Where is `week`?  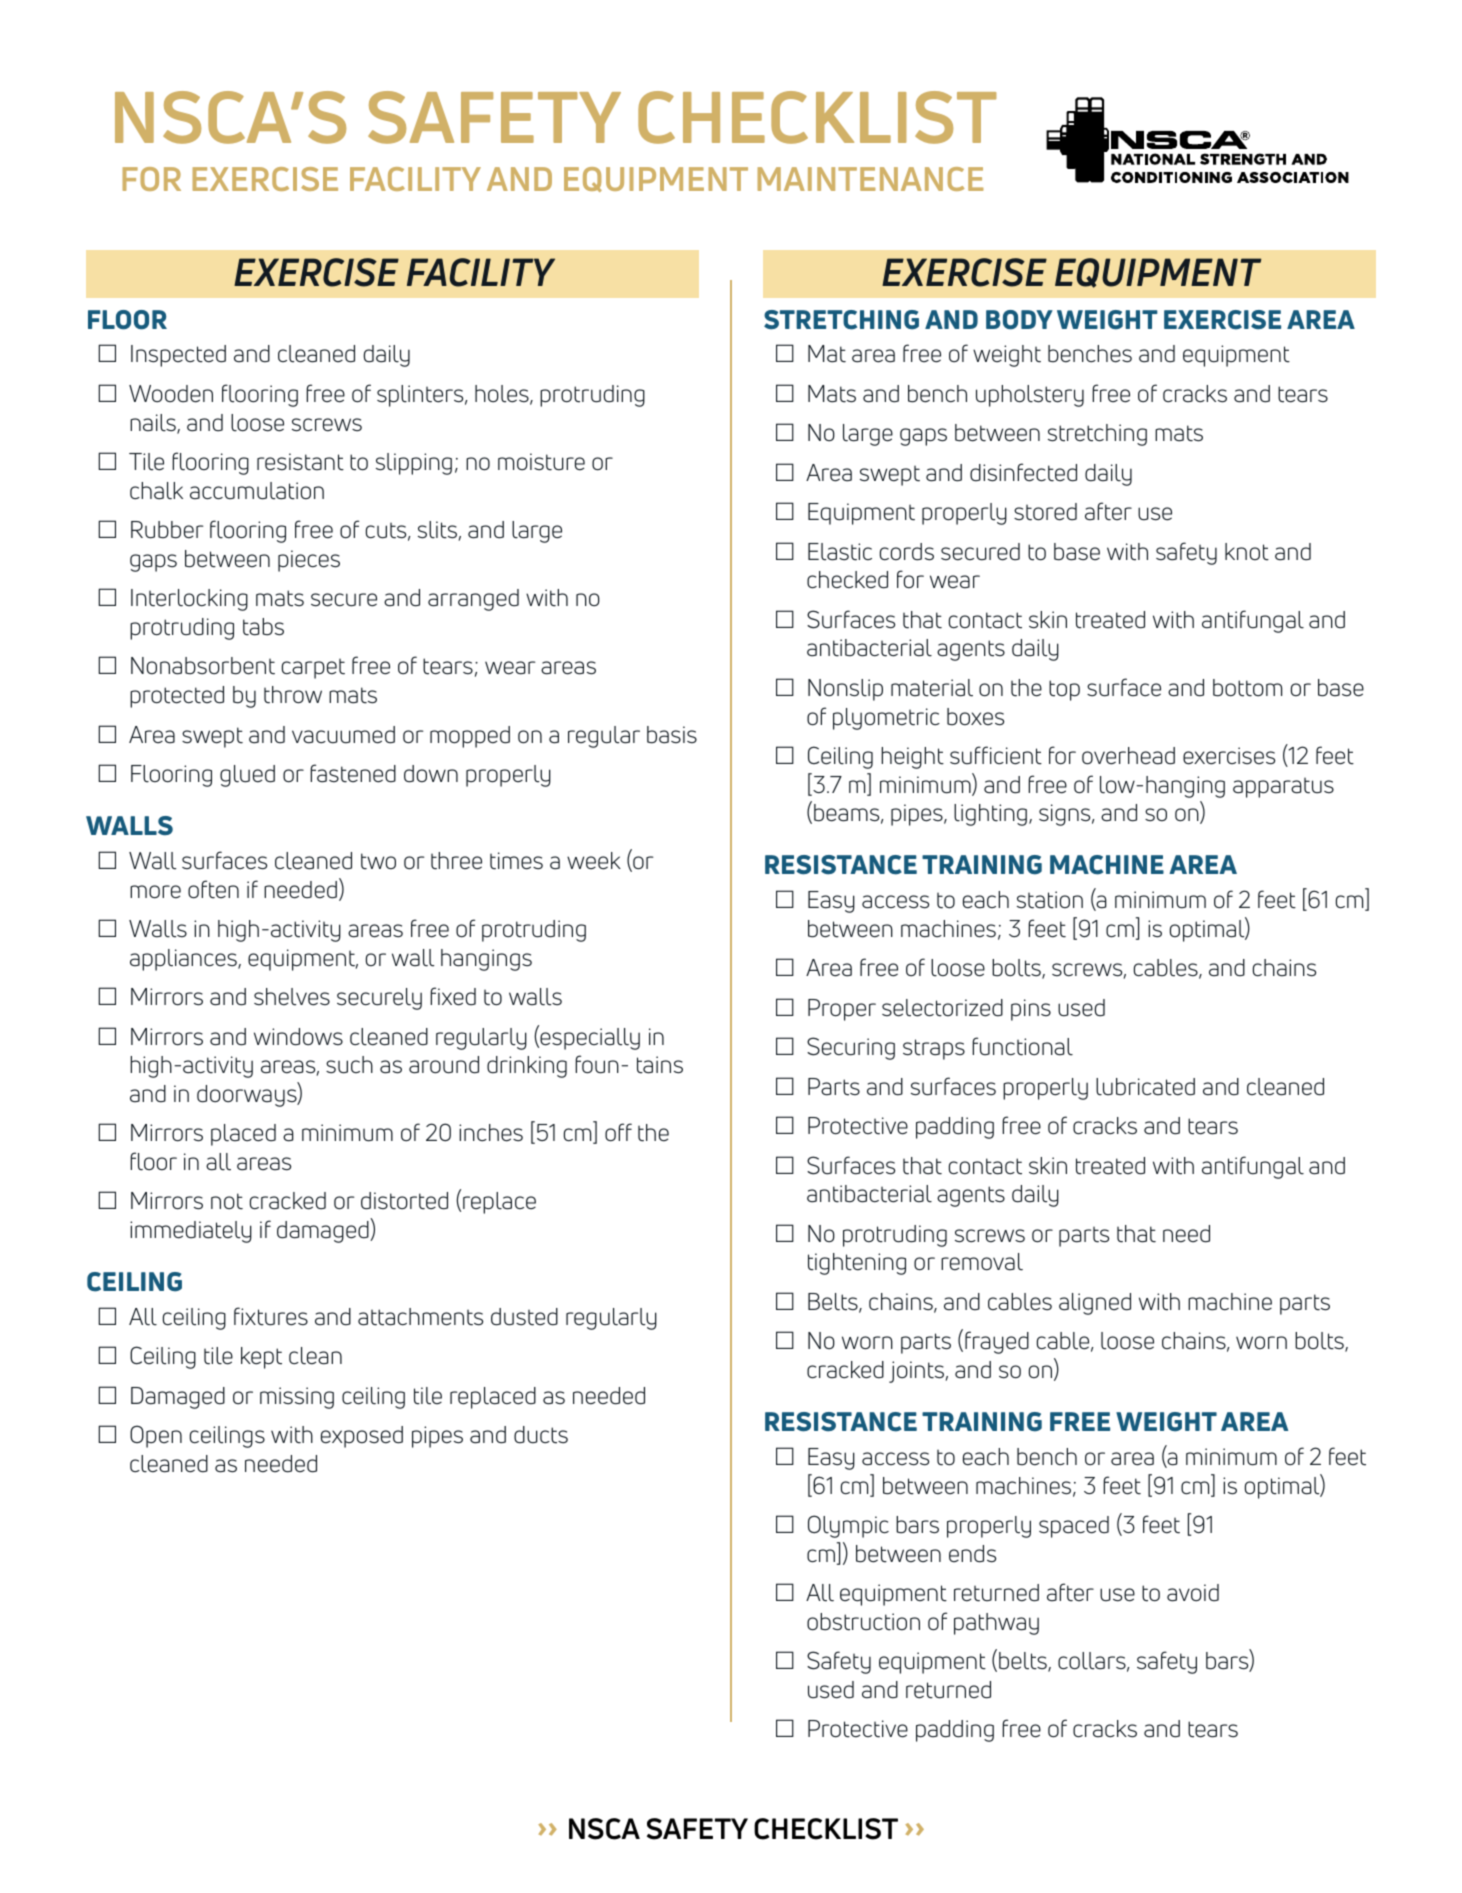 week is located at coordinates (594, 861).
